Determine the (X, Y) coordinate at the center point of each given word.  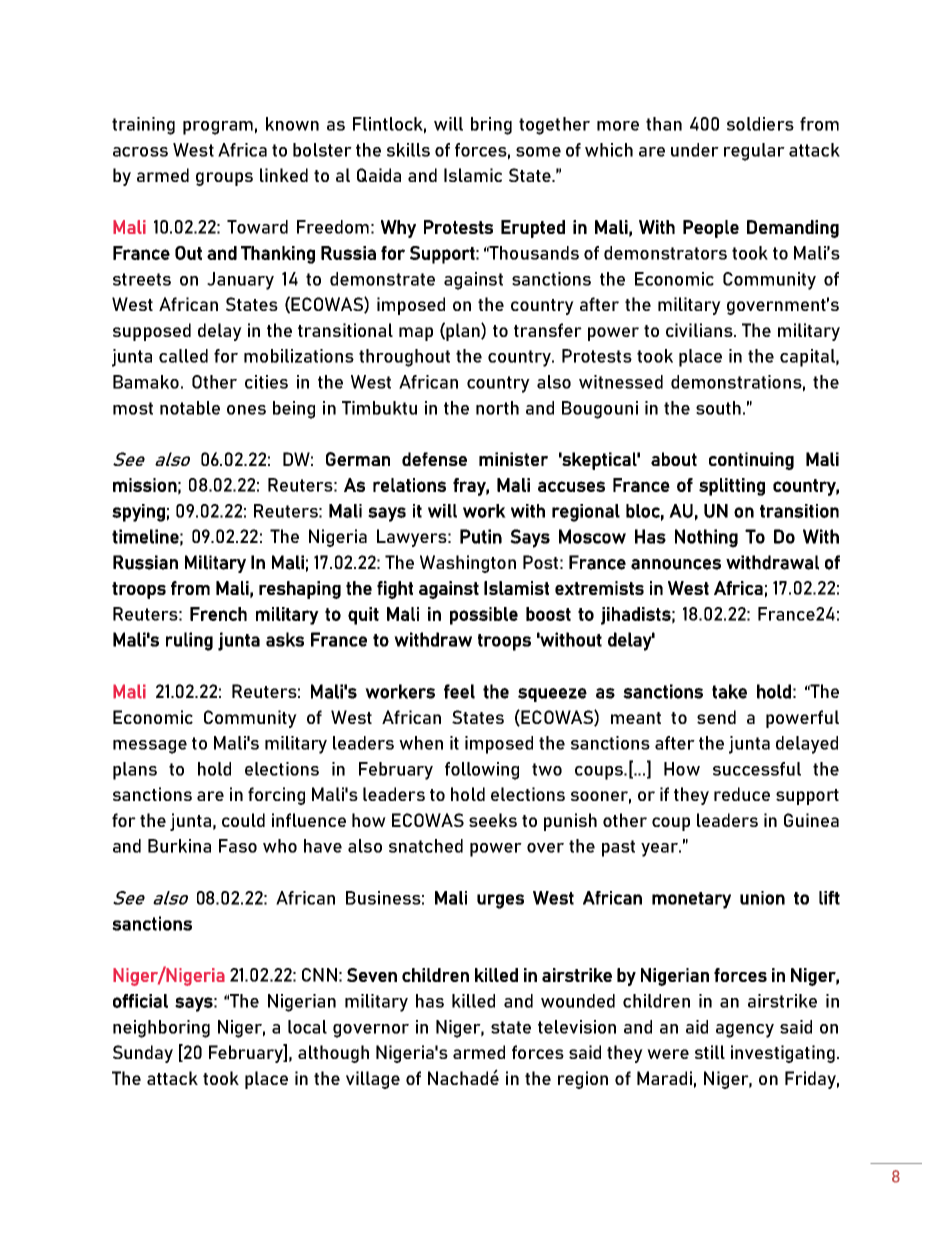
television (577, 1027)
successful (757, 769)
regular (754, 152)
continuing (751, 461)
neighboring (161, 1029)
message (150, 747)
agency (745, 1031)
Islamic (473, 175)
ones (246, 410)
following (482, 771)
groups (224, 179)
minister (513, 459)
